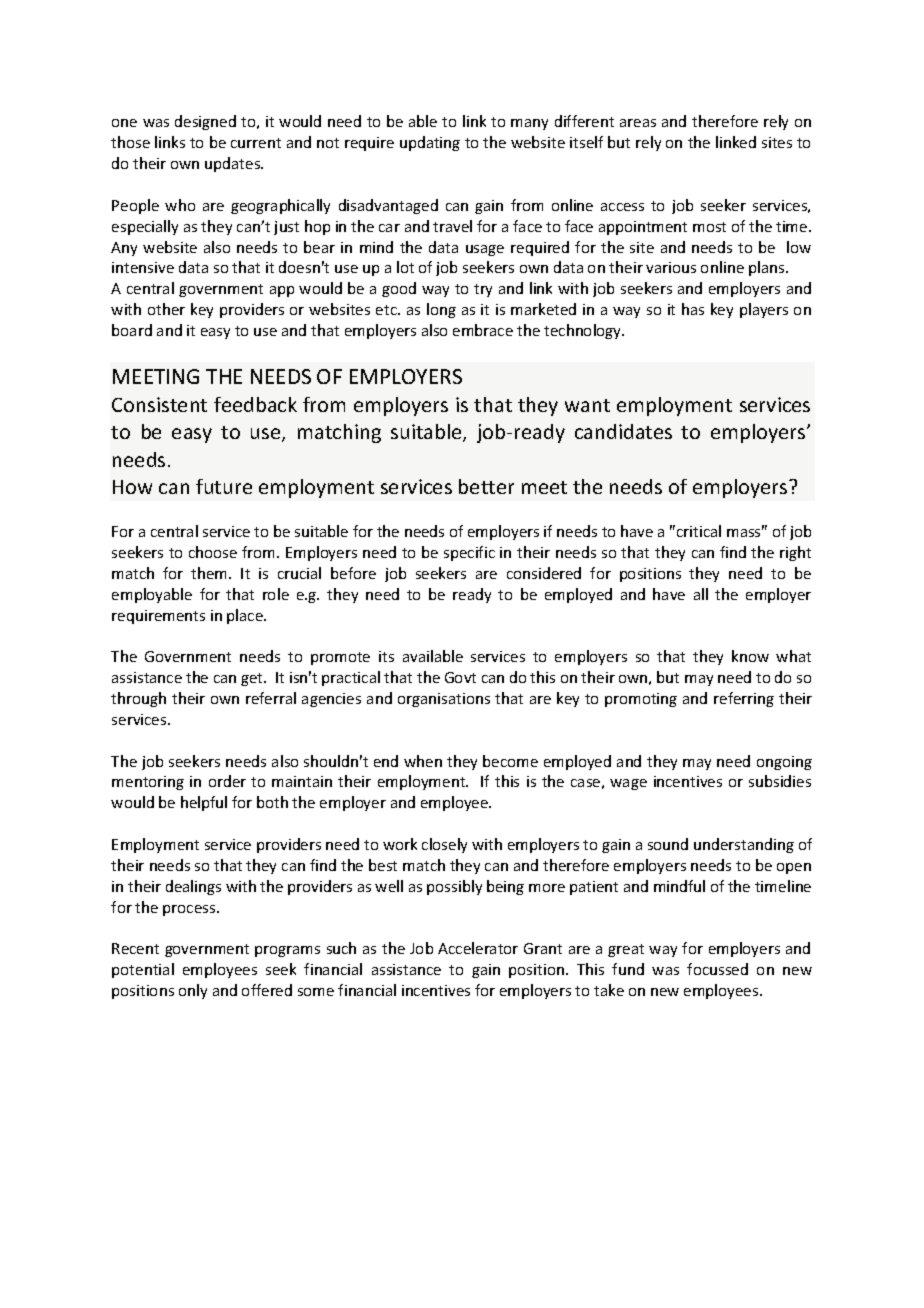 This screenshot has height=1308, width=924. I want to click on only, so click(193, 991).
